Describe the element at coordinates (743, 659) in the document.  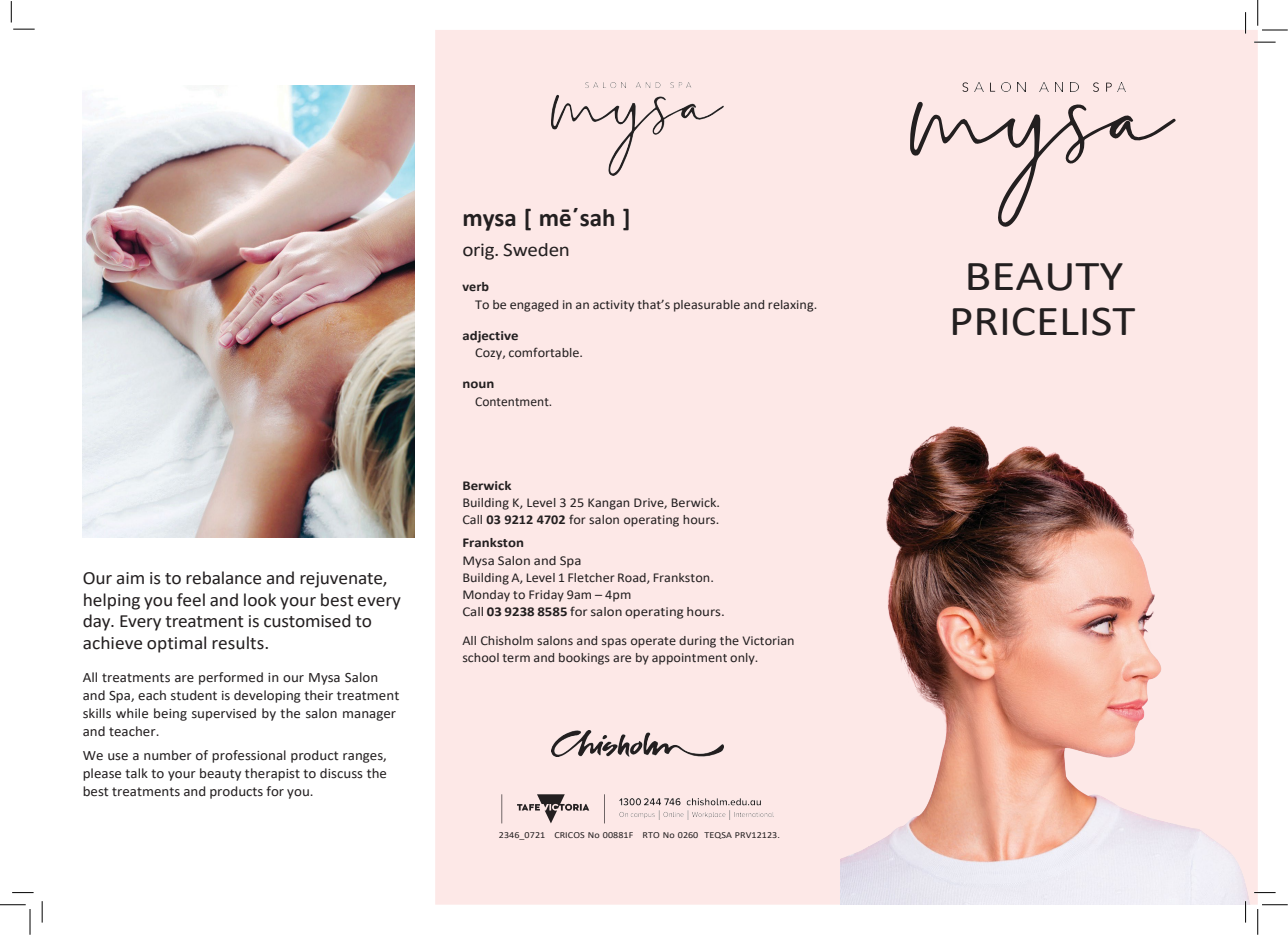
I see `only` at that location.
